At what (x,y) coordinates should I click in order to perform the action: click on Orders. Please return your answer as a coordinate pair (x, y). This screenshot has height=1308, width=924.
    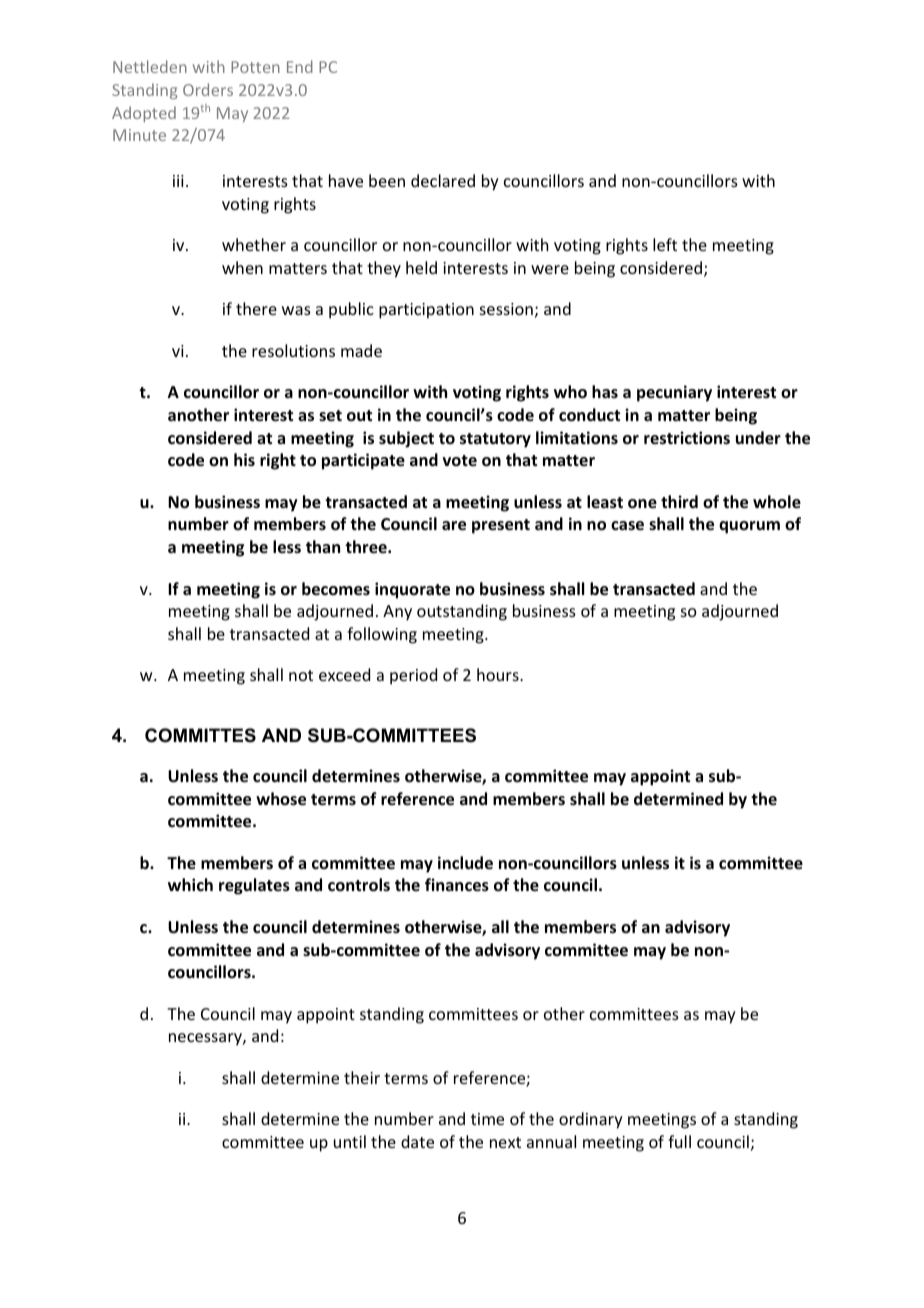
    Looking at the image, I should click on (208, 89).
